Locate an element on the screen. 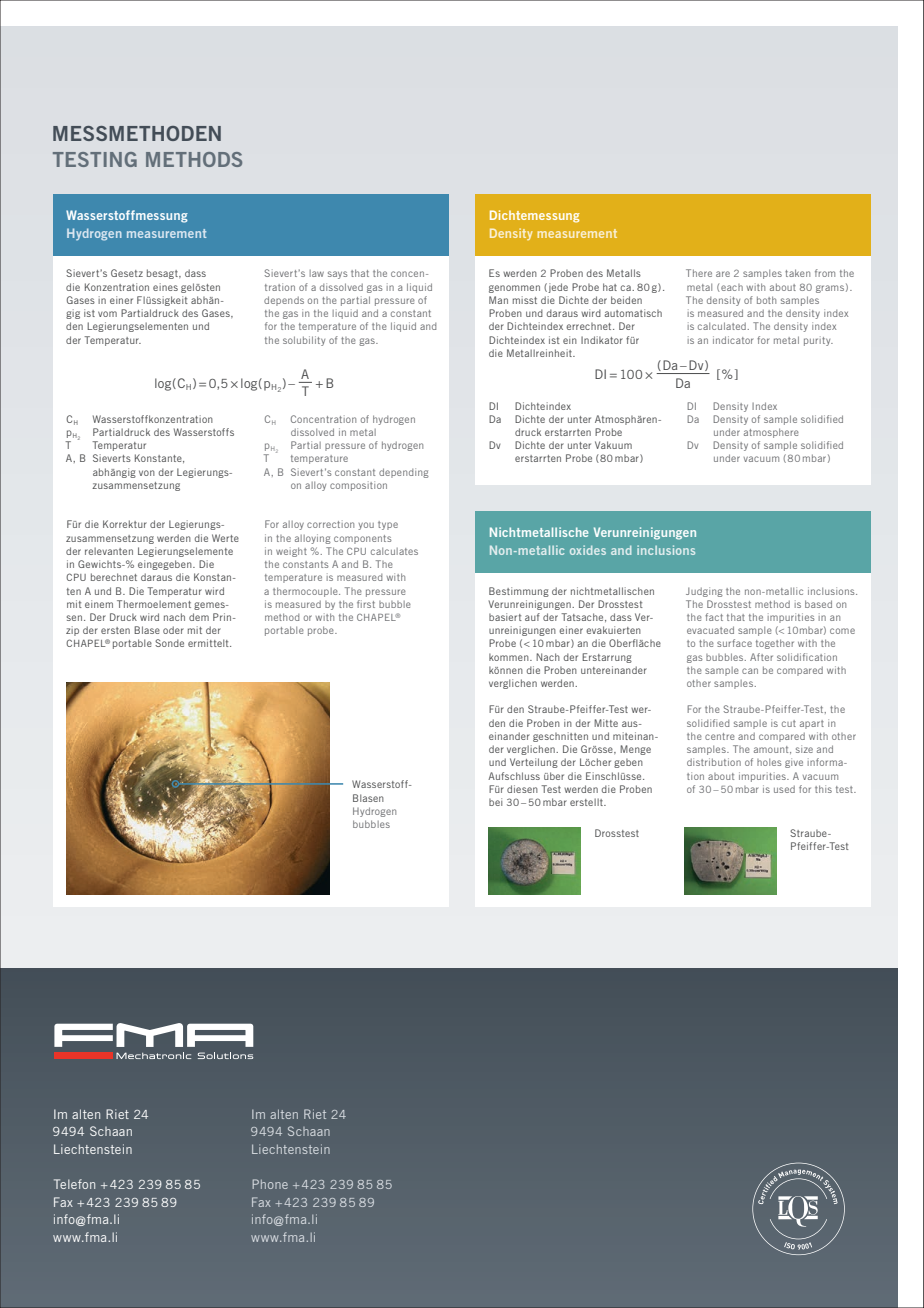 The image size is (924, 1308). used is located at coordinates (784, 789).
